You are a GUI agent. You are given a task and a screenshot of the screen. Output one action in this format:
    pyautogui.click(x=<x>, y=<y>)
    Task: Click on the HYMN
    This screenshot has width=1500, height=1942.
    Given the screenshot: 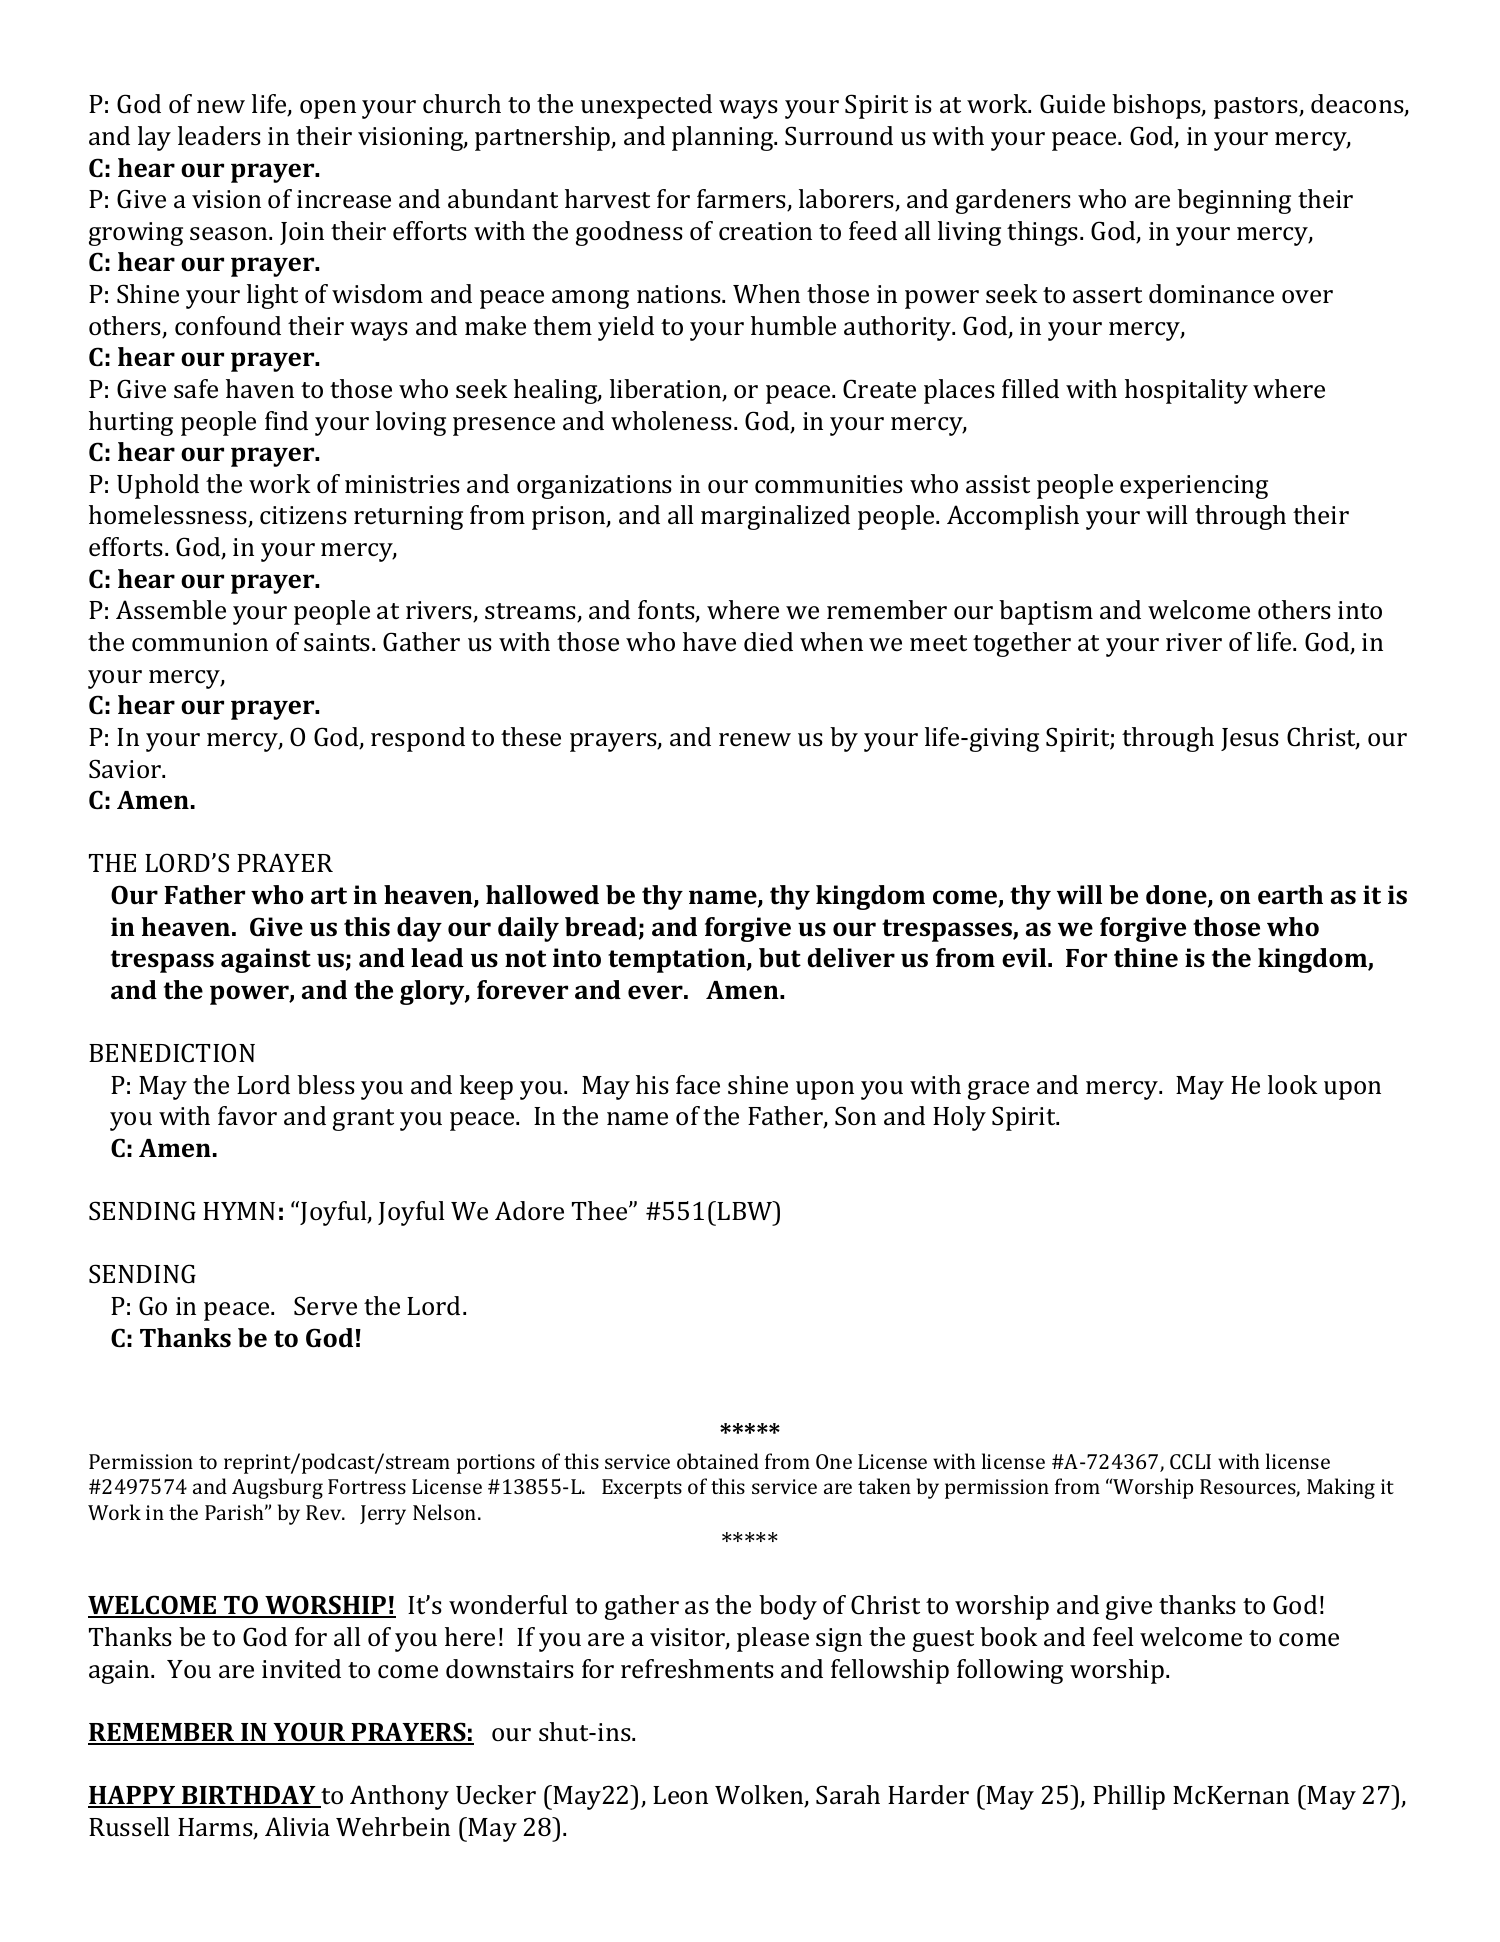 What is the action you would take?
    pyautogui.click(x=239, y=1211)
